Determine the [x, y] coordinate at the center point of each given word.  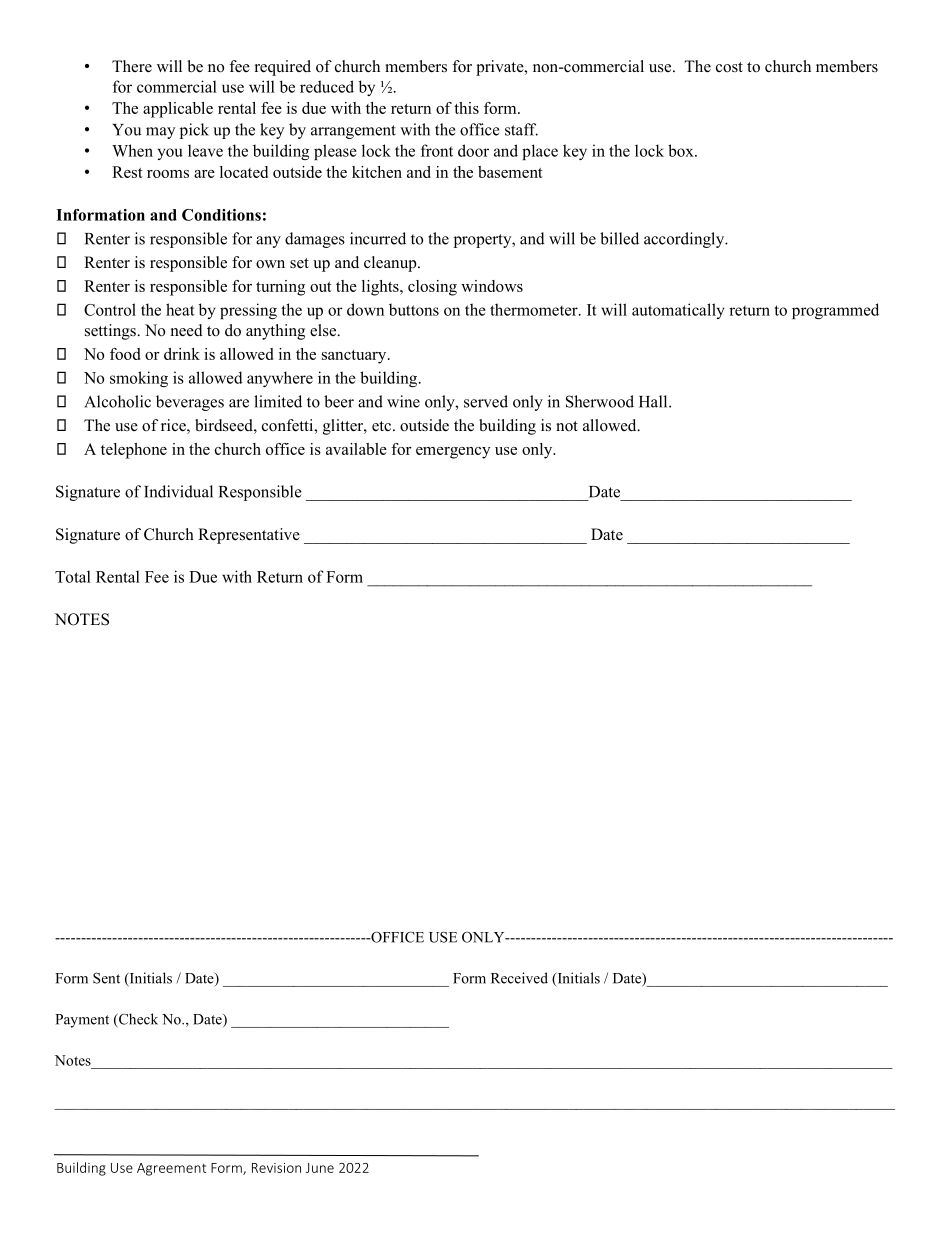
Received [519, 978]
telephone [134, 451]
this [466, 108]
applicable [178, 110]
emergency [453, 453]
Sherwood [600, 401]
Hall [654, 401]
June [320, 1168]
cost [729, 67]
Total [73, 576]
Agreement [171, 1169]
